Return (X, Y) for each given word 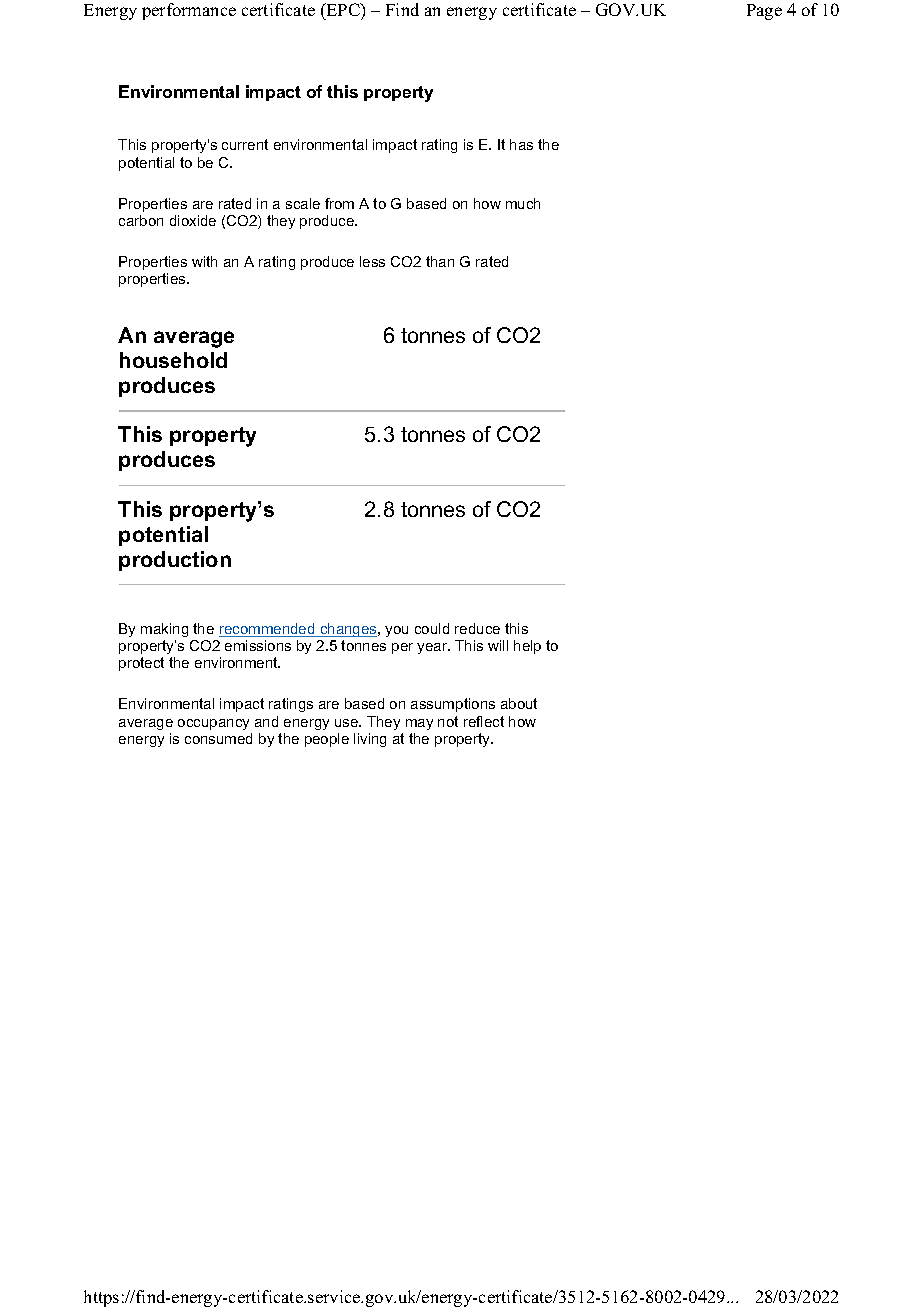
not (448, 721)
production (175, 561)
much (523, 203)
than (440, 261)
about (519, 703)
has (521, 144)
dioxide (193, 220)
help (527, 647)
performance (189, 11)
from (339, 203)
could (432, 628)
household (173, 360)
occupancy (213, 724)
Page (764, 12)
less (372, 261)
